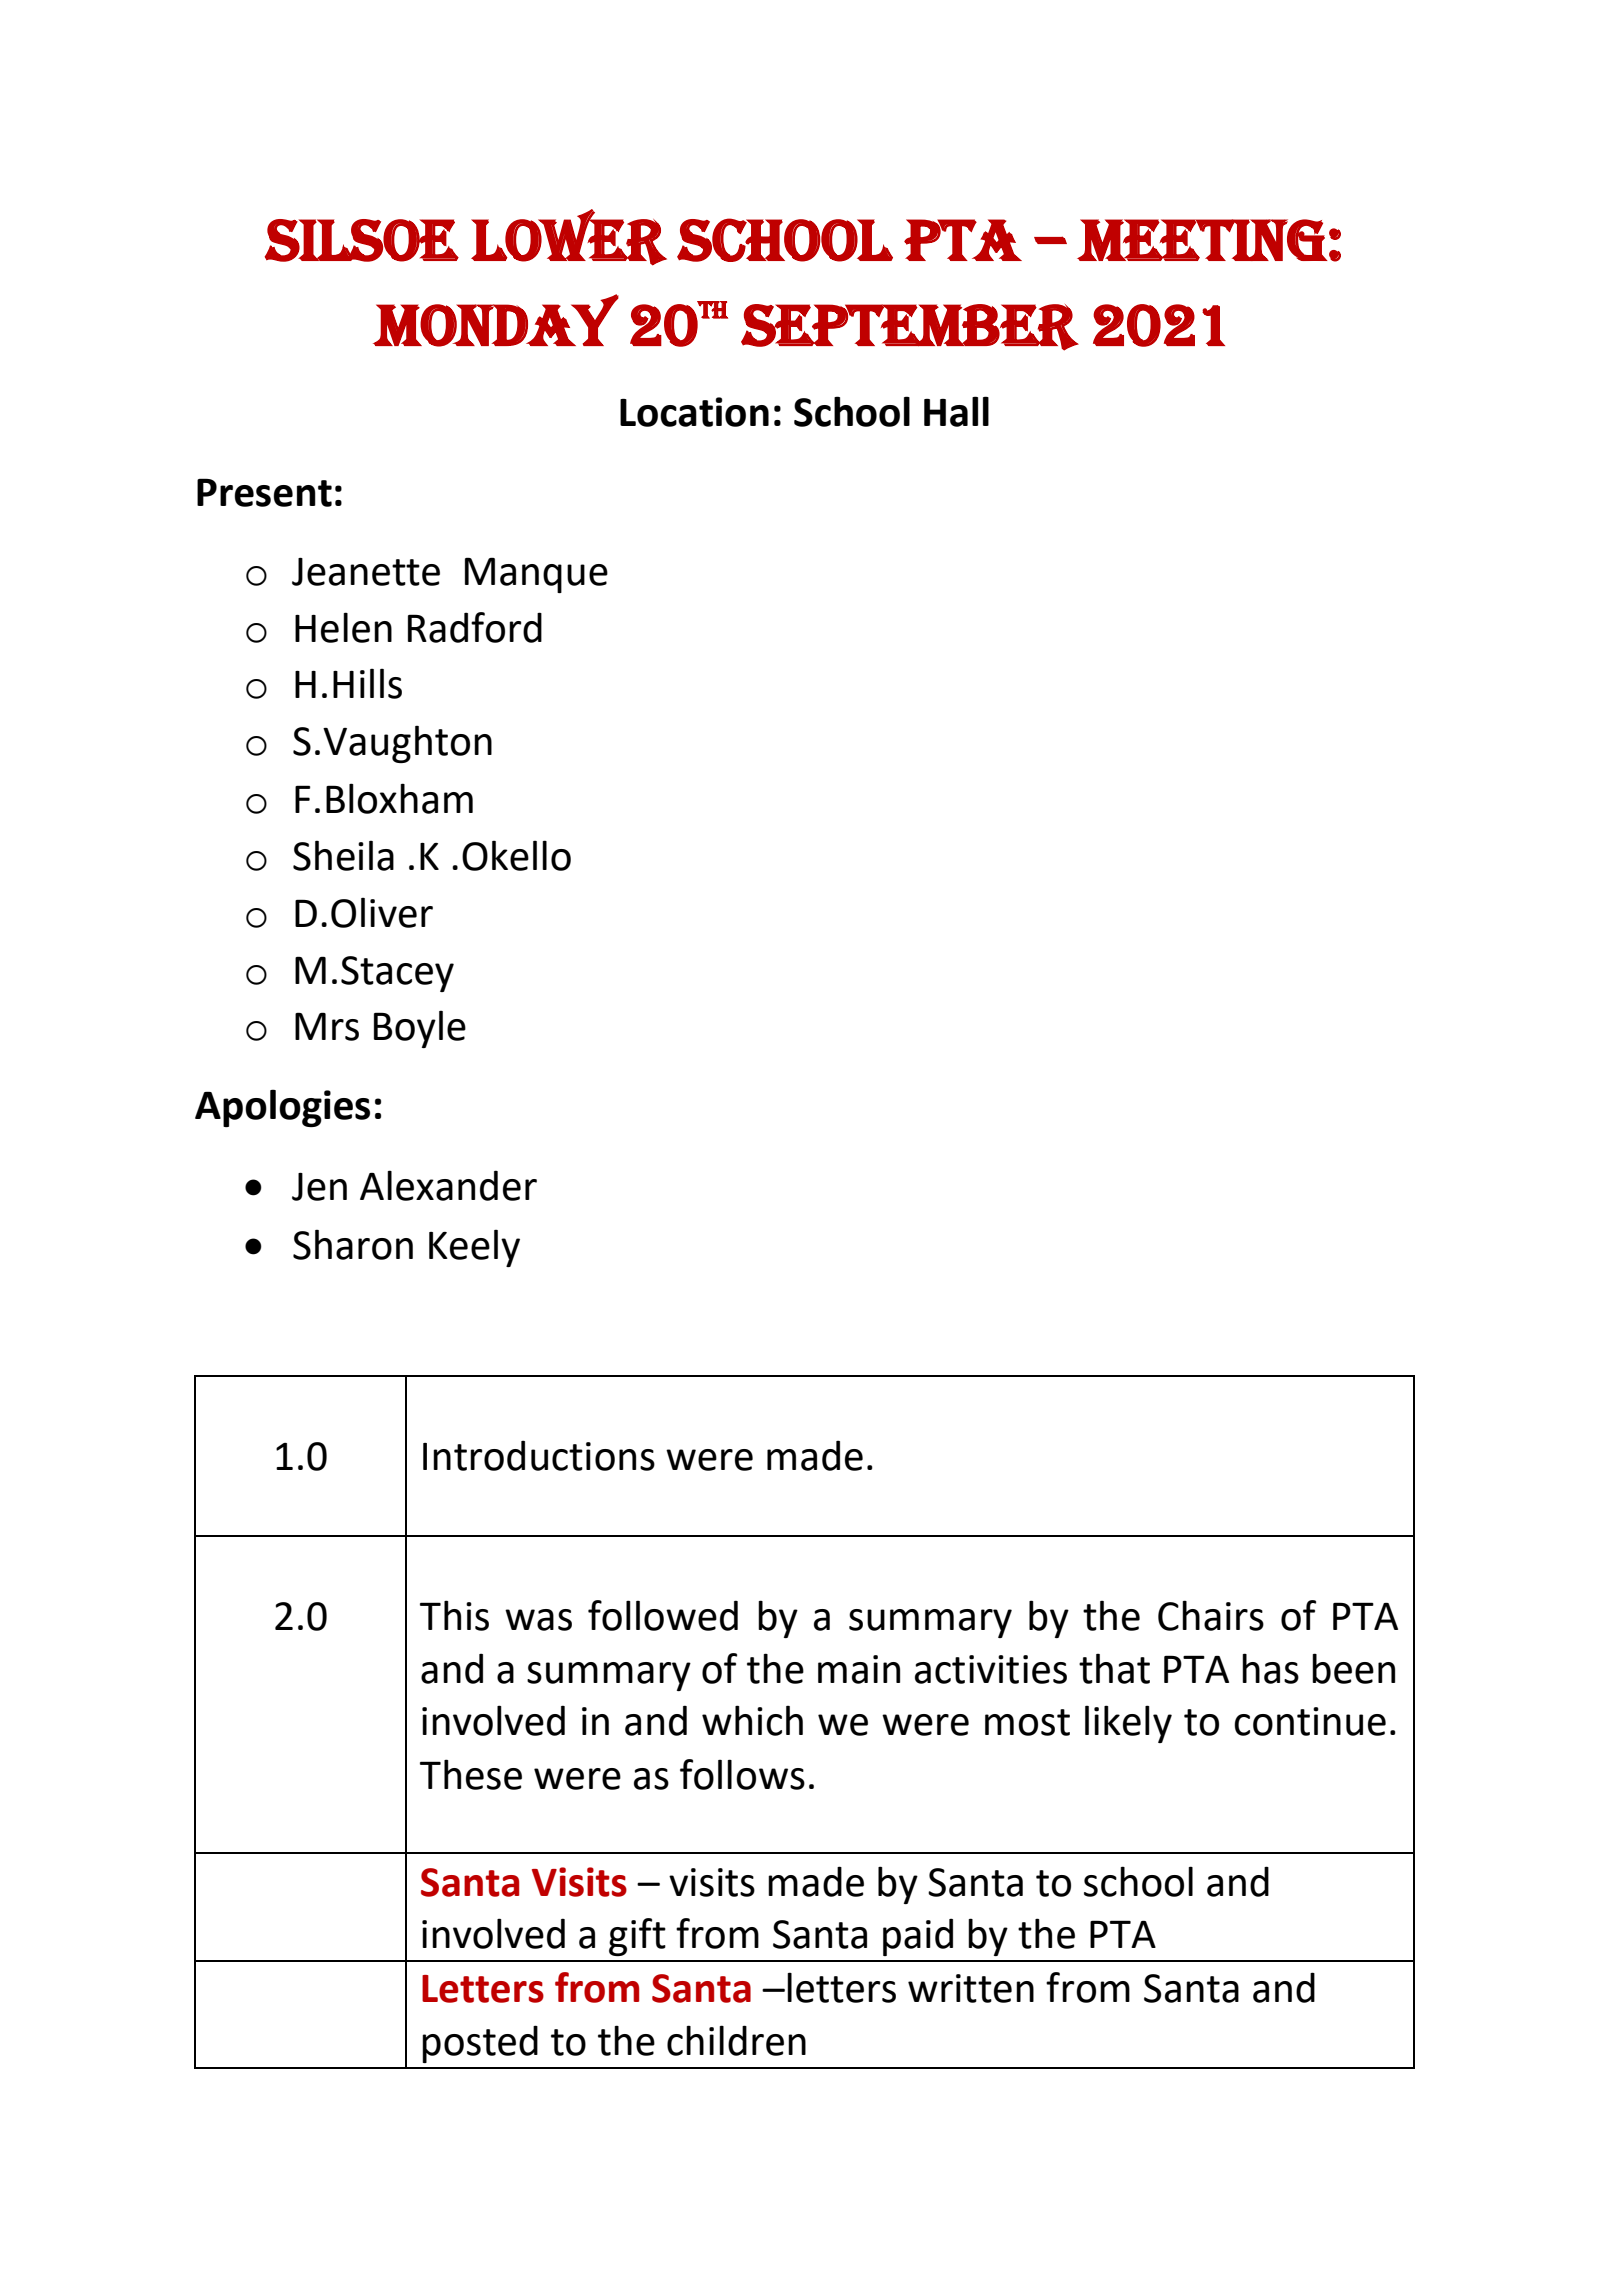 The width and height of the screenshot is (1609, 2276). I want to click on Keely, so click(474, 1248).
